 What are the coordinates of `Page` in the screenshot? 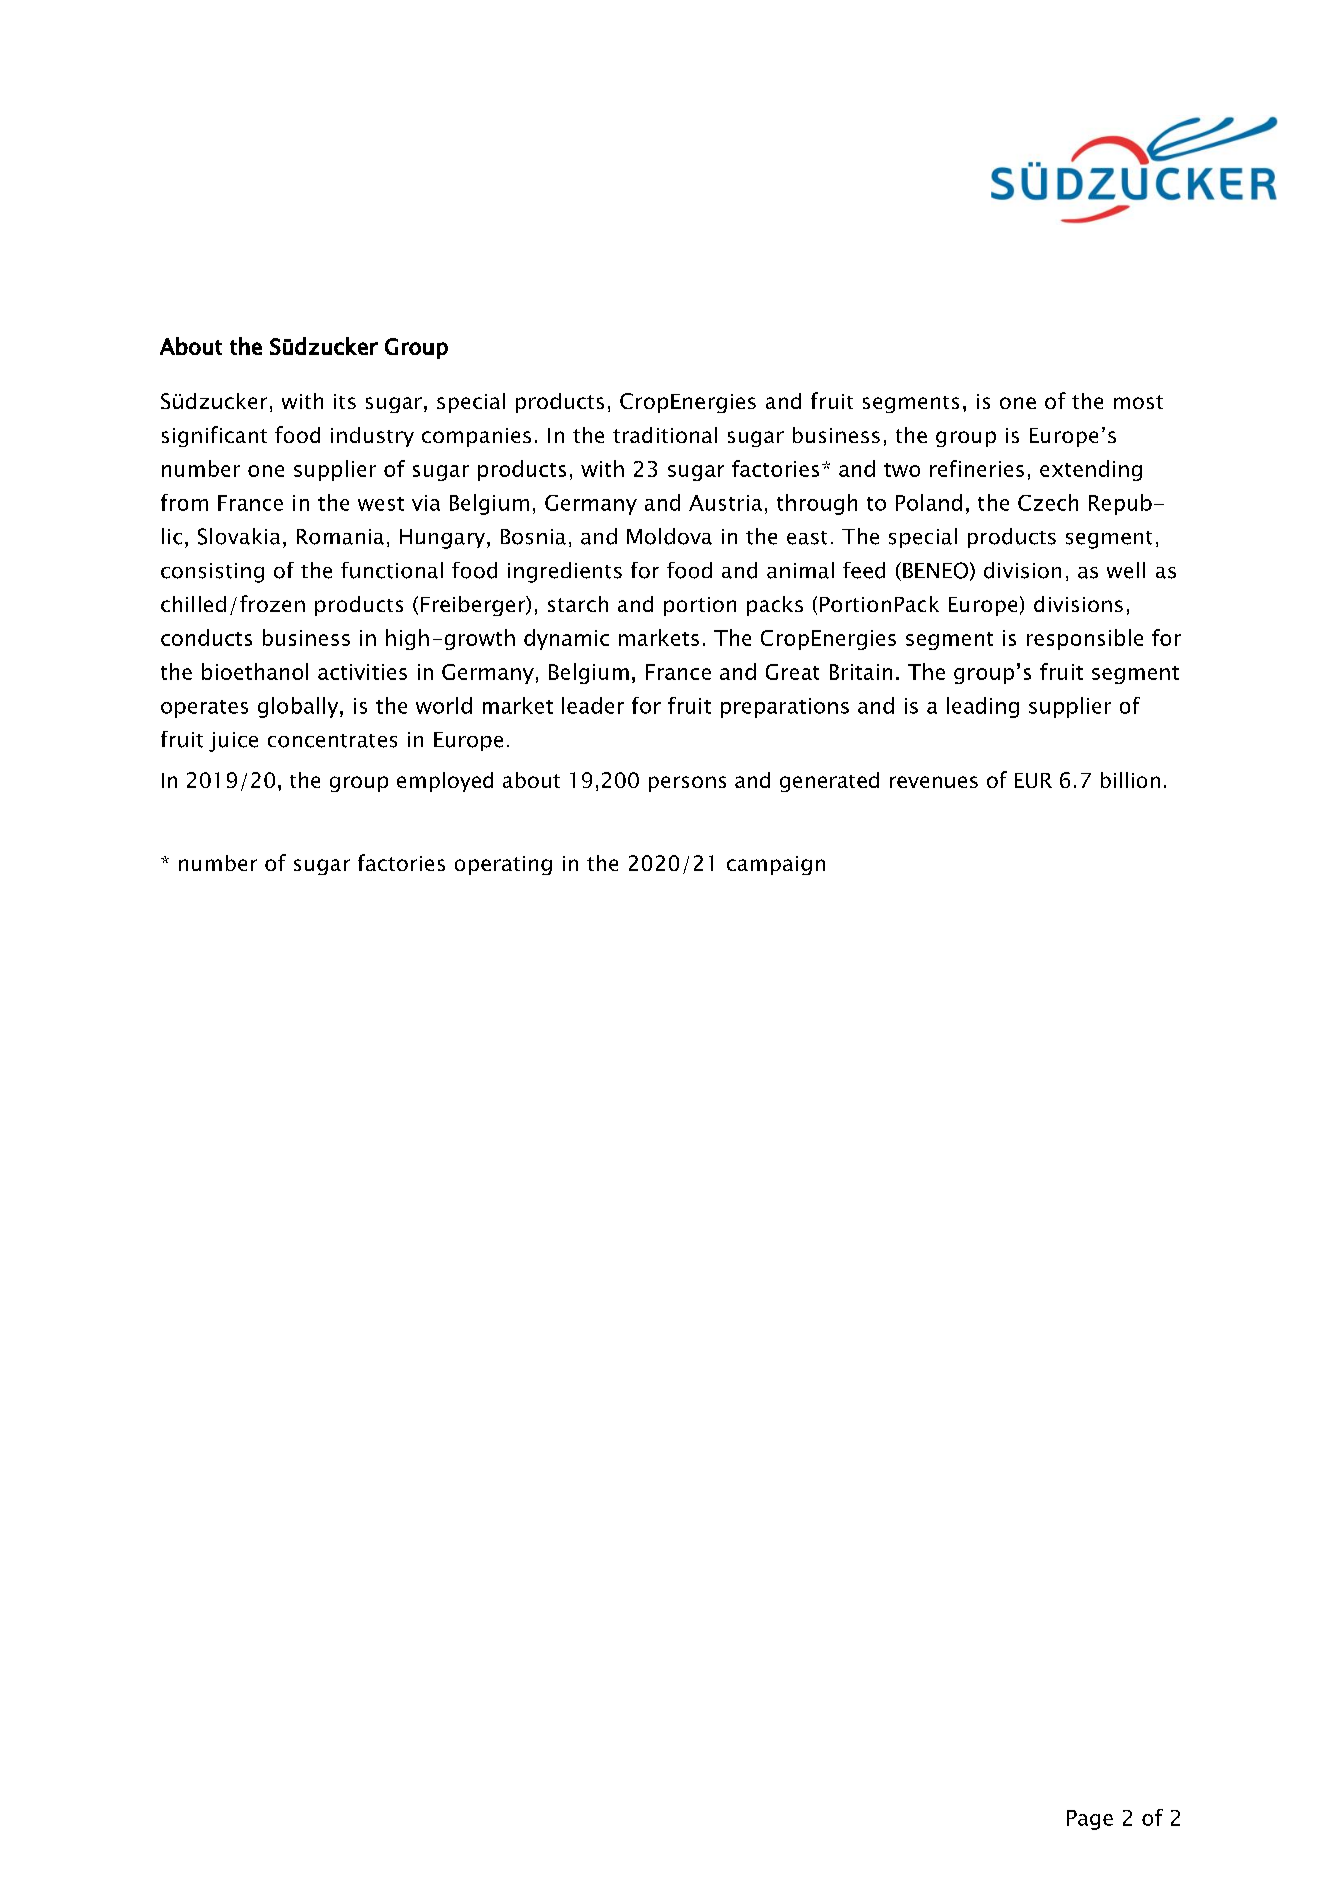 It's located at (1090, 1820).
